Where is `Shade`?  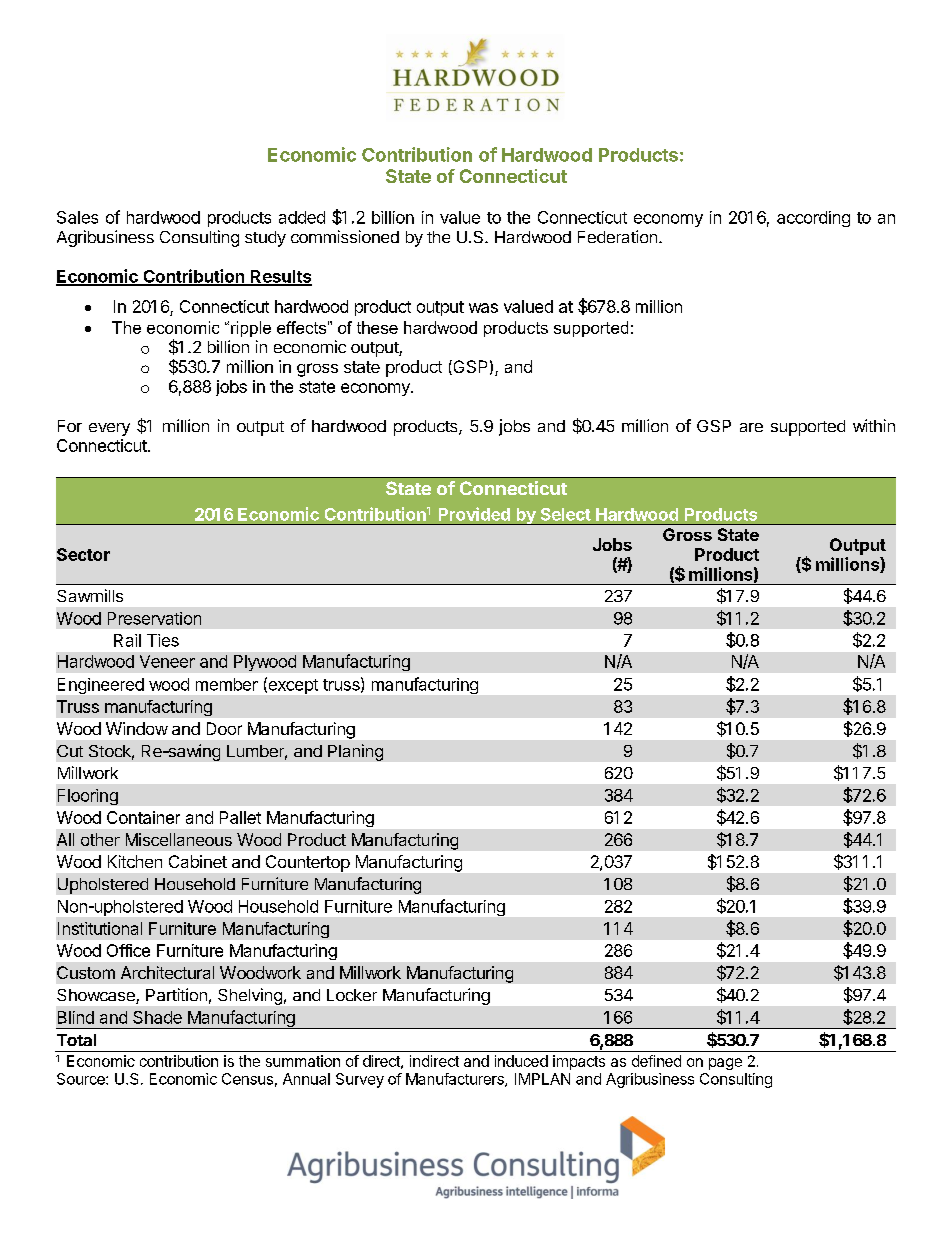 Shade is located at coordinates (157, 1017).
